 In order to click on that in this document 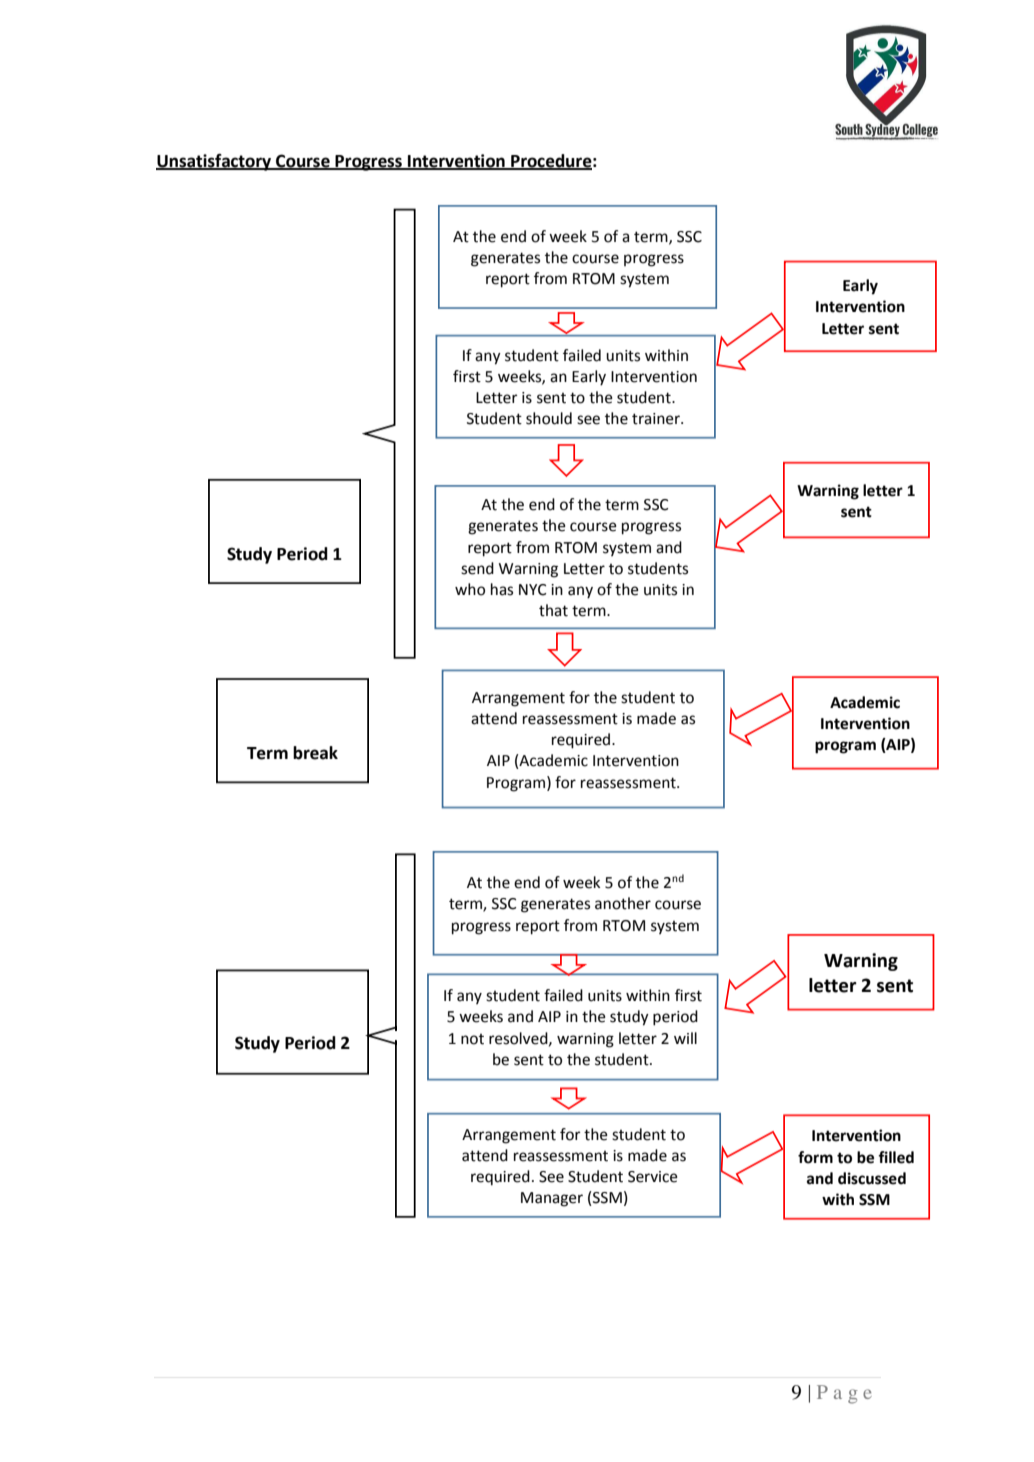, I will do `click(553, 610)`.
